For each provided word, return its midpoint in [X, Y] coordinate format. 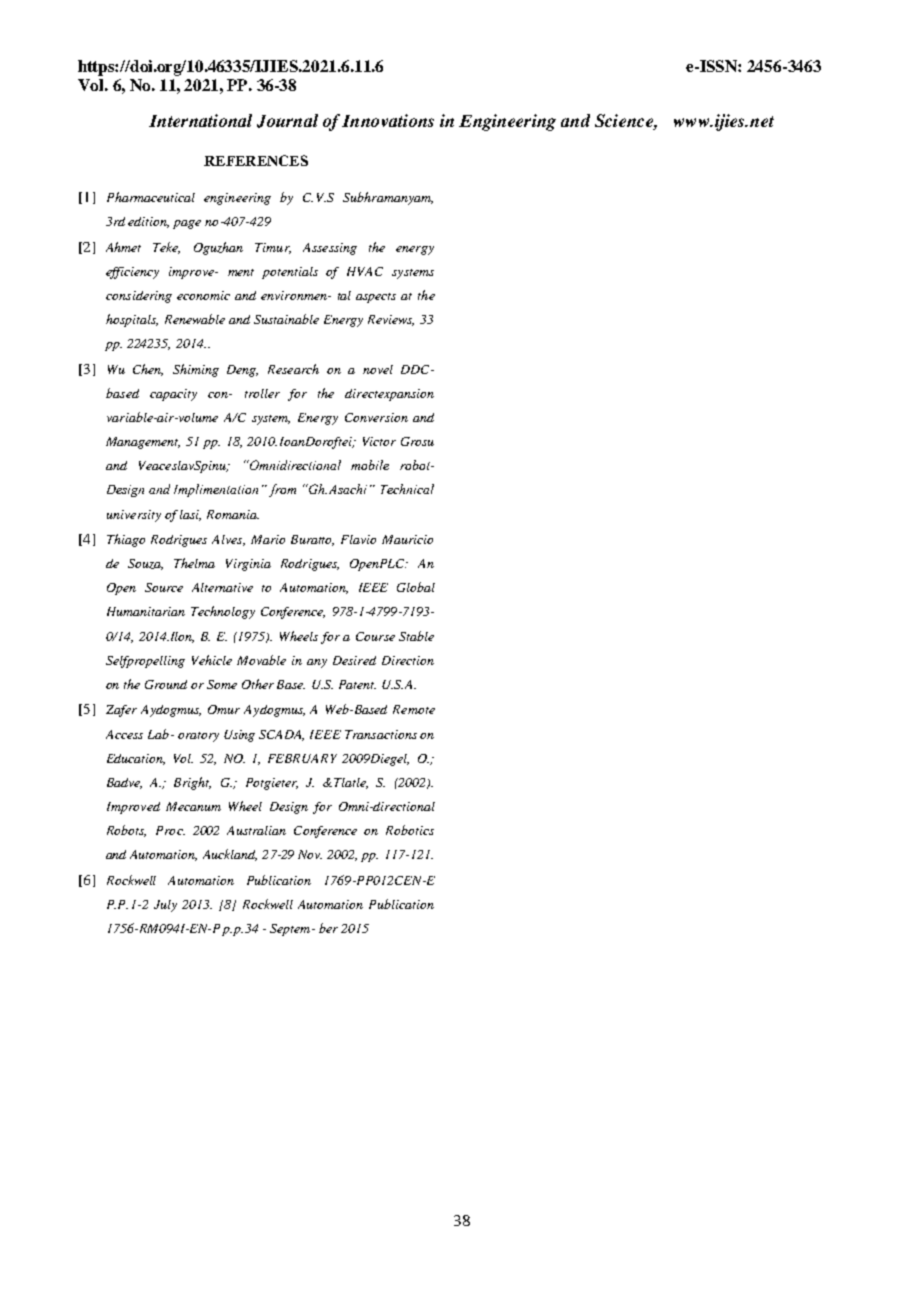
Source [164, 587]
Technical [407, 489]
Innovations [388, 120]
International [200, 120]
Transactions [381, 734]
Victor [379, 441]
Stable [416, 636]
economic [203, 295]
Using [239, 736]
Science [625, 120]
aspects [376, 298]
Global [416, 587]
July [165, 906]
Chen [148, 370]
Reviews [391, 320]
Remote [414, 709]
